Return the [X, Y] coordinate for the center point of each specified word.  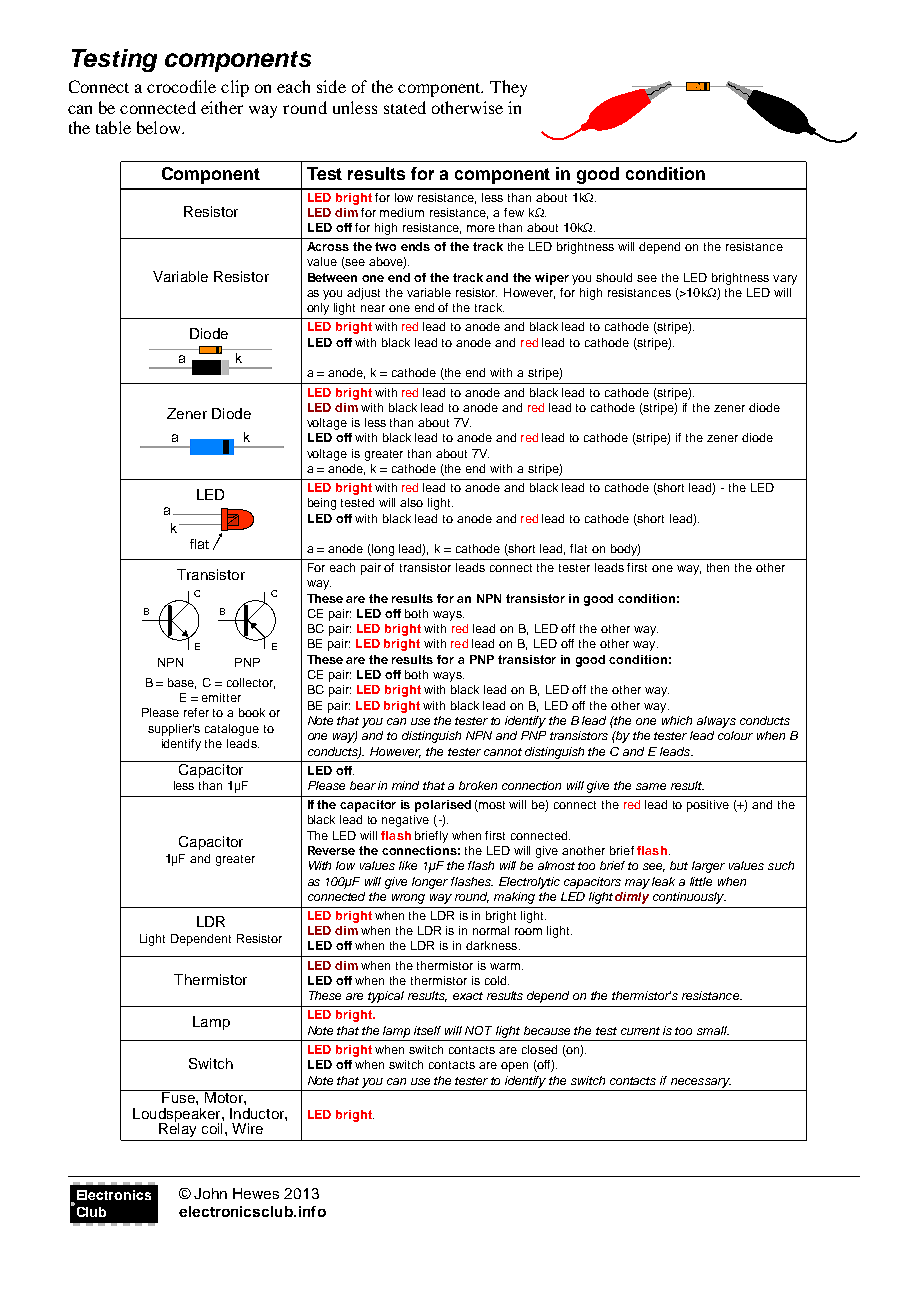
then [718, 567]
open [514, 1067]
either [222, 107]
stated [405, 107]
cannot [503, 752]
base [182, 683]
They [508, 88]
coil [212, 1128]
